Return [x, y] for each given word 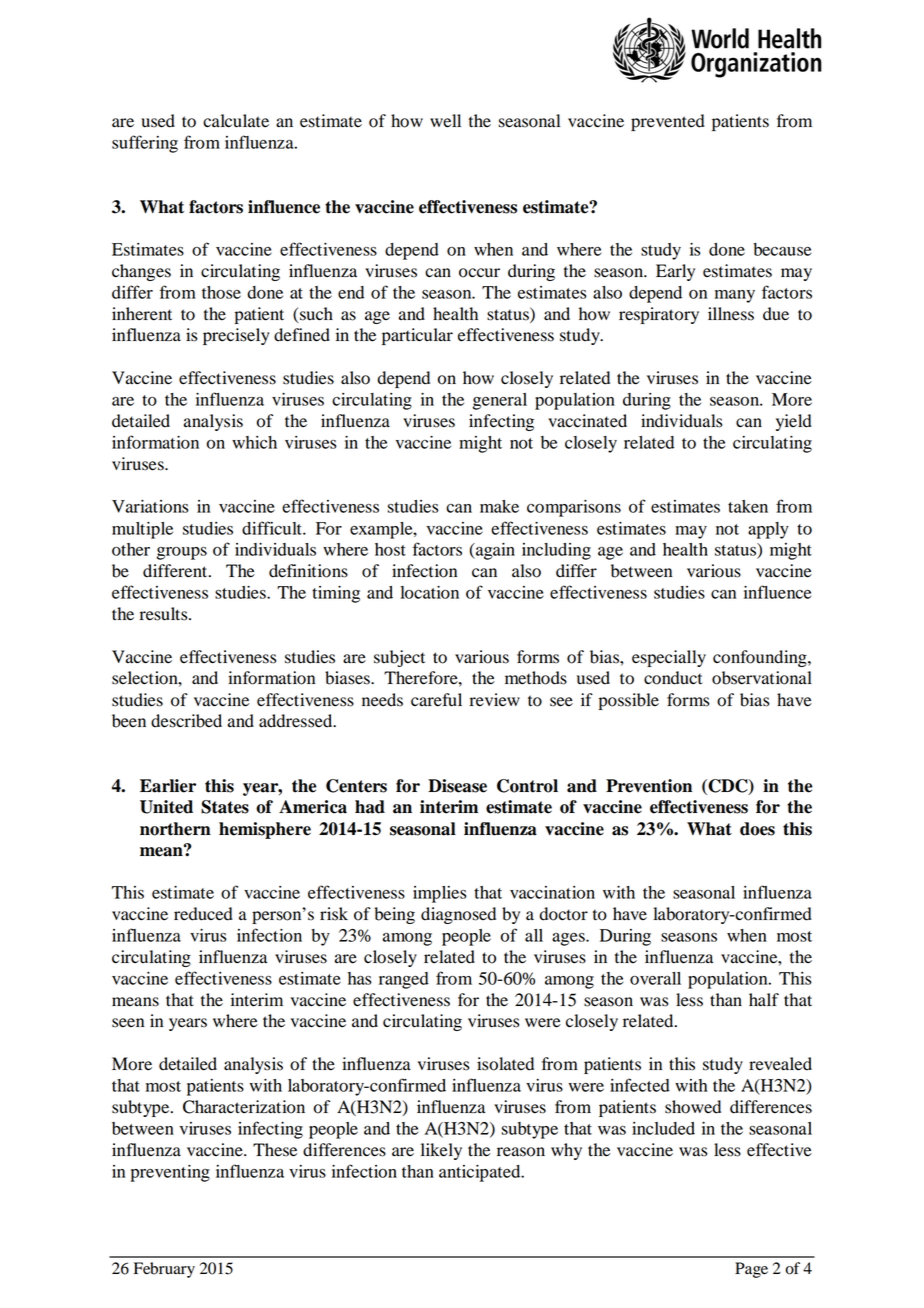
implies [439, 894]
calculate [236, 121]
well [445, 121]
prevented [668, 122]
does [757, 829]
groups [182, 553]
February [164, 1270]
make [499, 506]
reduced [203, 914]
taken [748, 506]
